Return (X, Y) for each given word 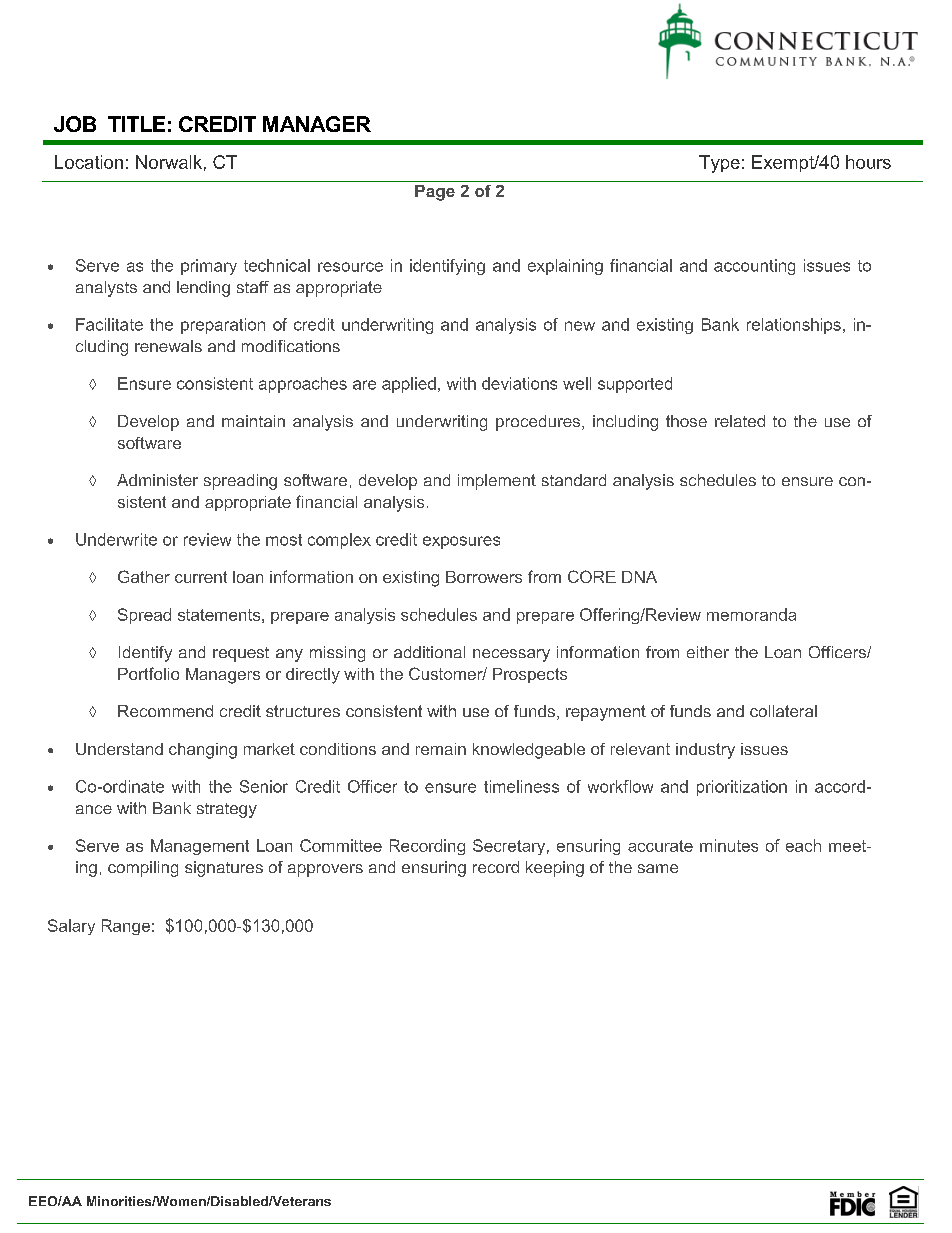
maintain (253, 421)
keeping (555, 869)
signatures (224, 869)
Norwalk (169, 162)
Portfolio (148, 673)
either (708, 652)
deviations (519, 383)
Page (435, 193)
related (740, 421)
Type (719, 164)
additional (429, 652)
